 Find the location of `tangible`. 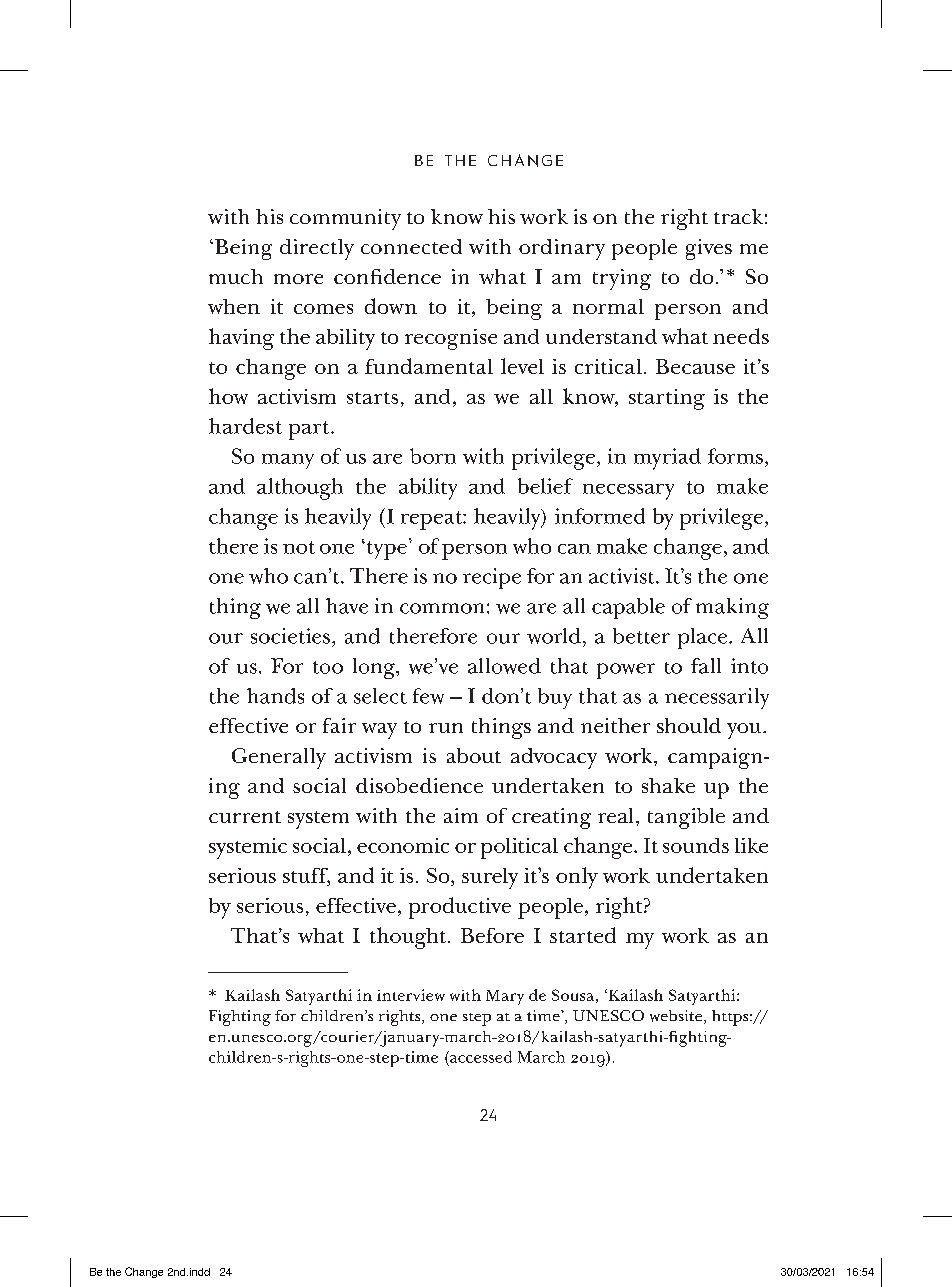

tangible is located at coordinates (686, 818).
